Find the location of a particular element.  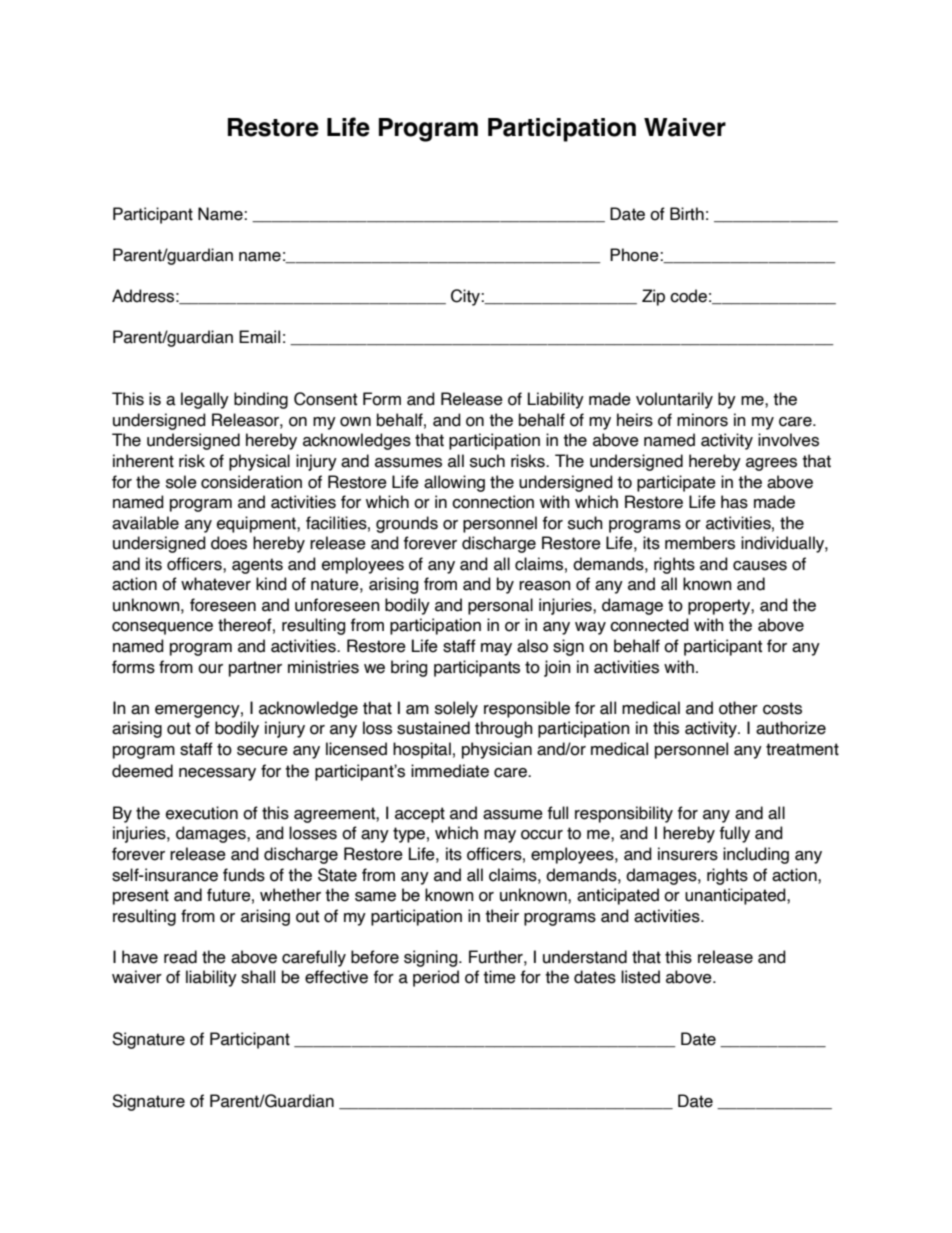

allowing is located at coordinates (454, 483).
